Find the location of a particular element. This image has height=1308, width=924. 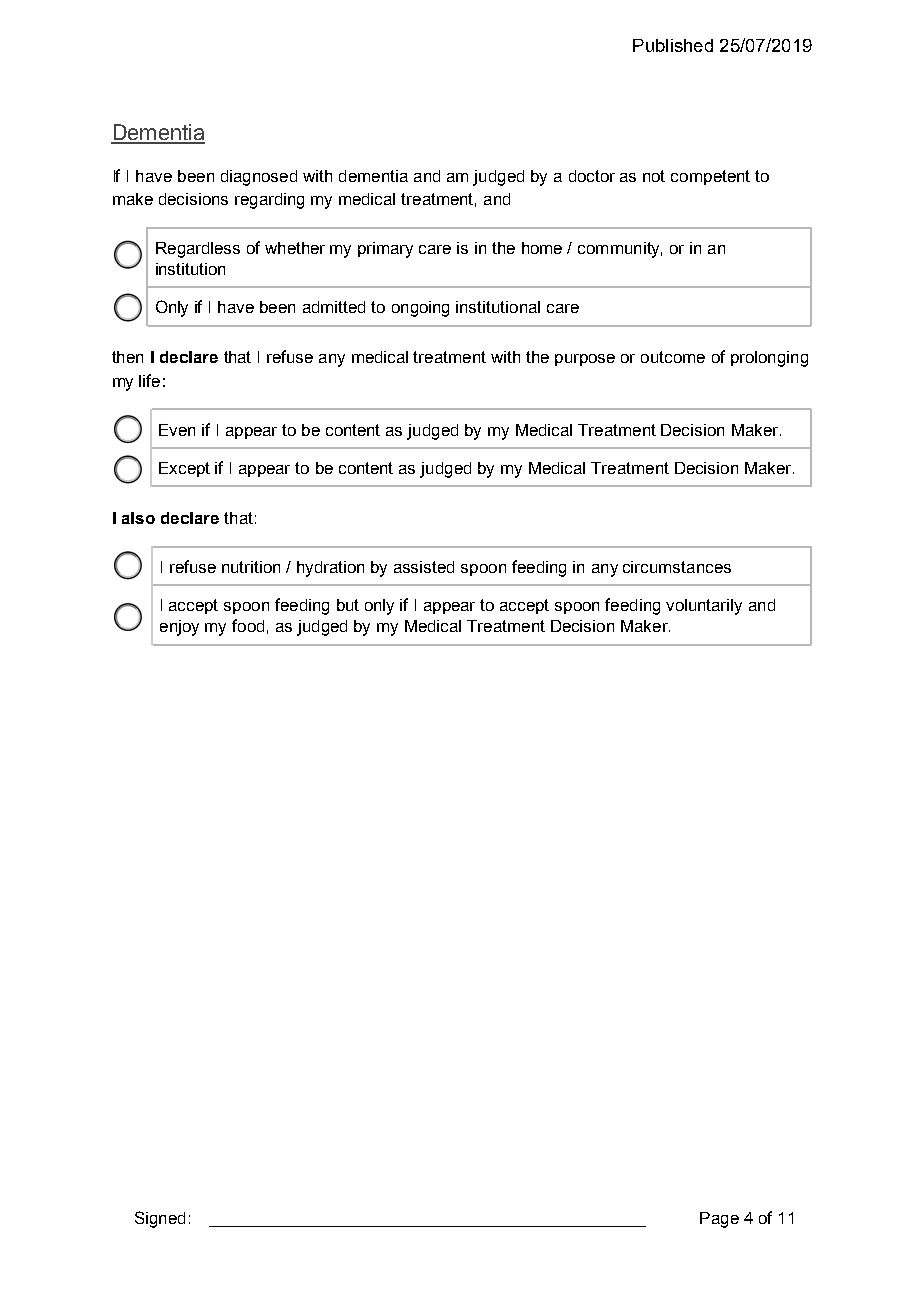

doctor is located at coordinates (592, 176).
